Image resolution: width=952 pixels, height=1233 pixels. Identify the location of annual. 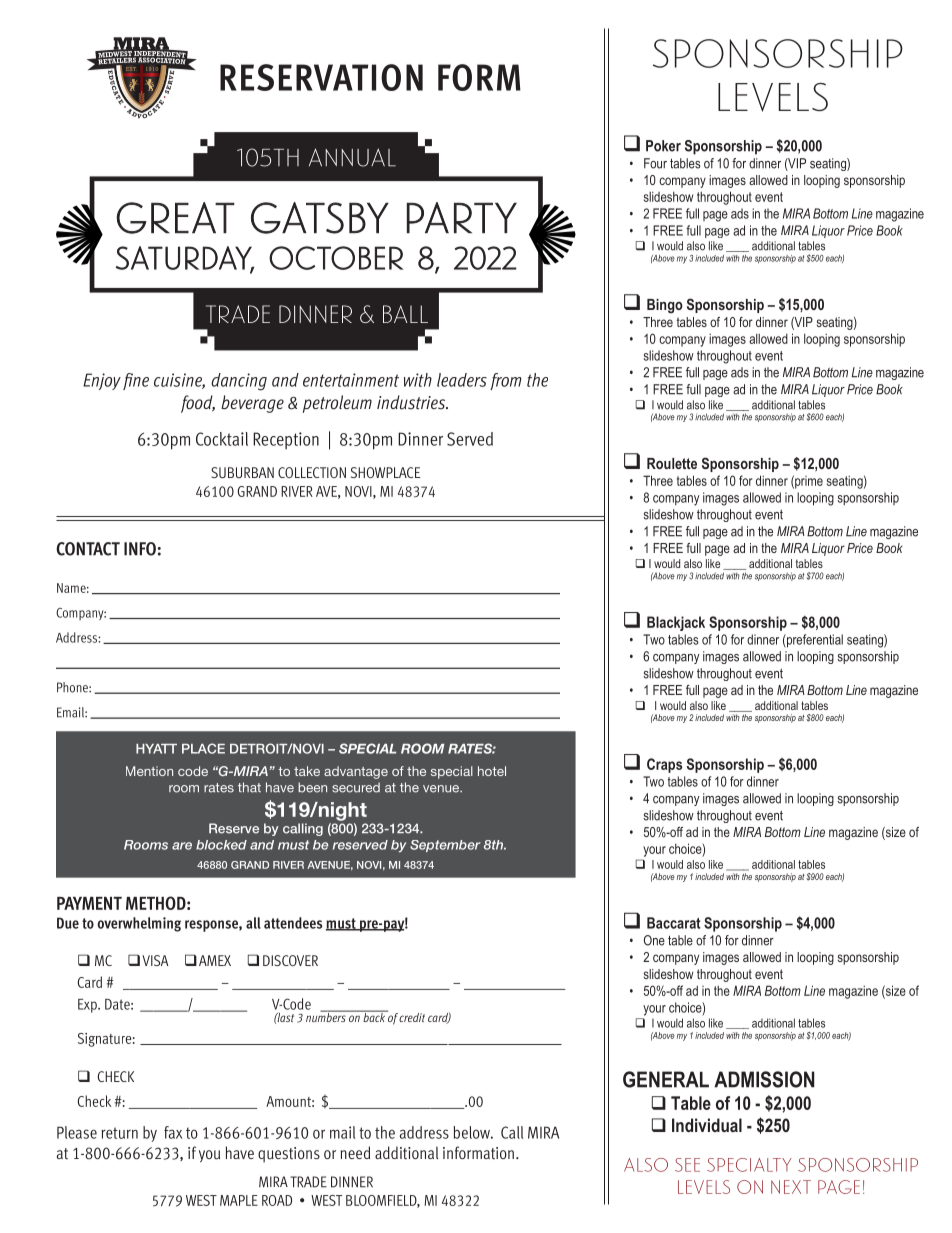
(352, 157).
